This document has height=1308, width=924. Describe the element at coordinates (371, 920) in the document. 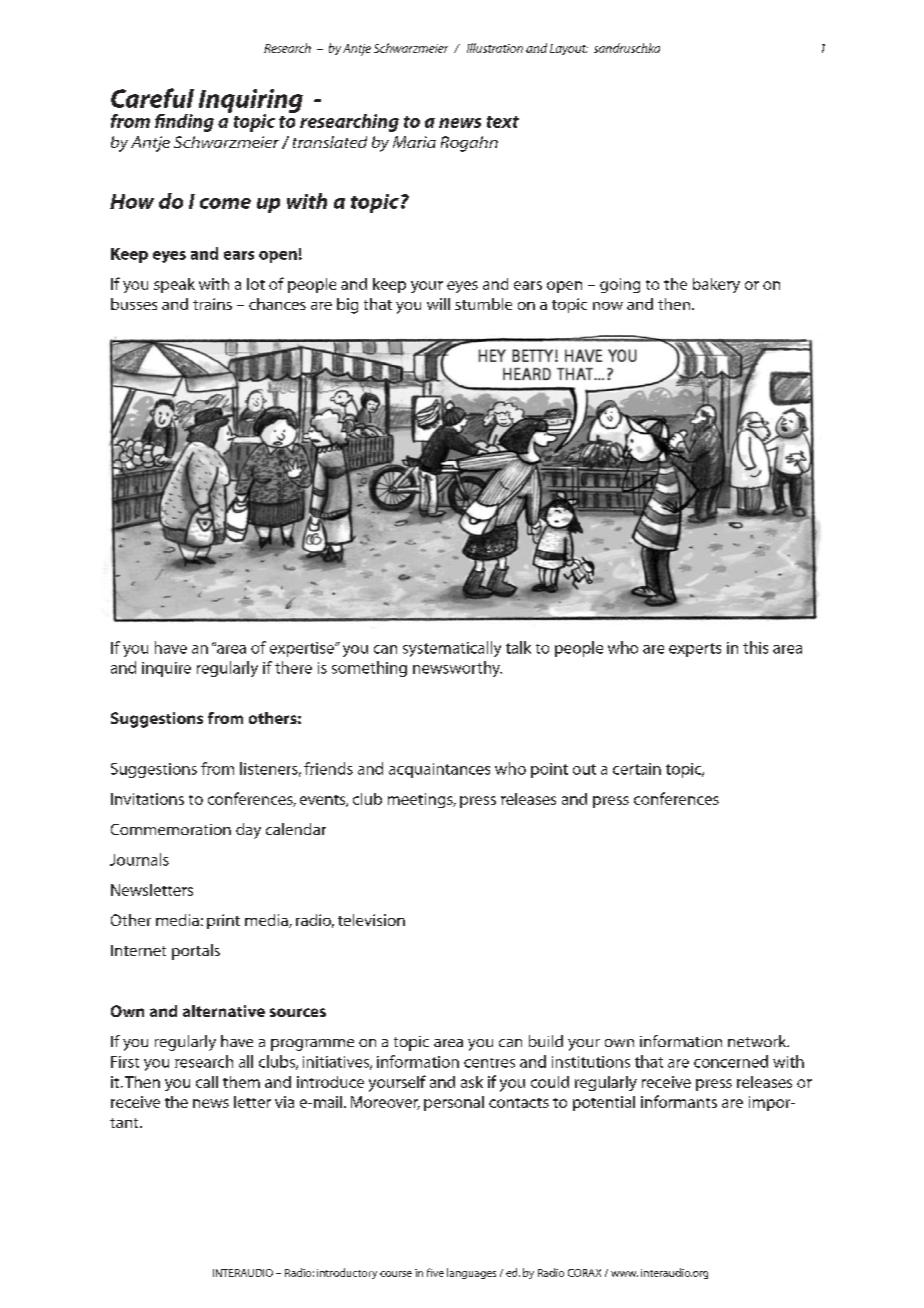

I see `television` at that location.
